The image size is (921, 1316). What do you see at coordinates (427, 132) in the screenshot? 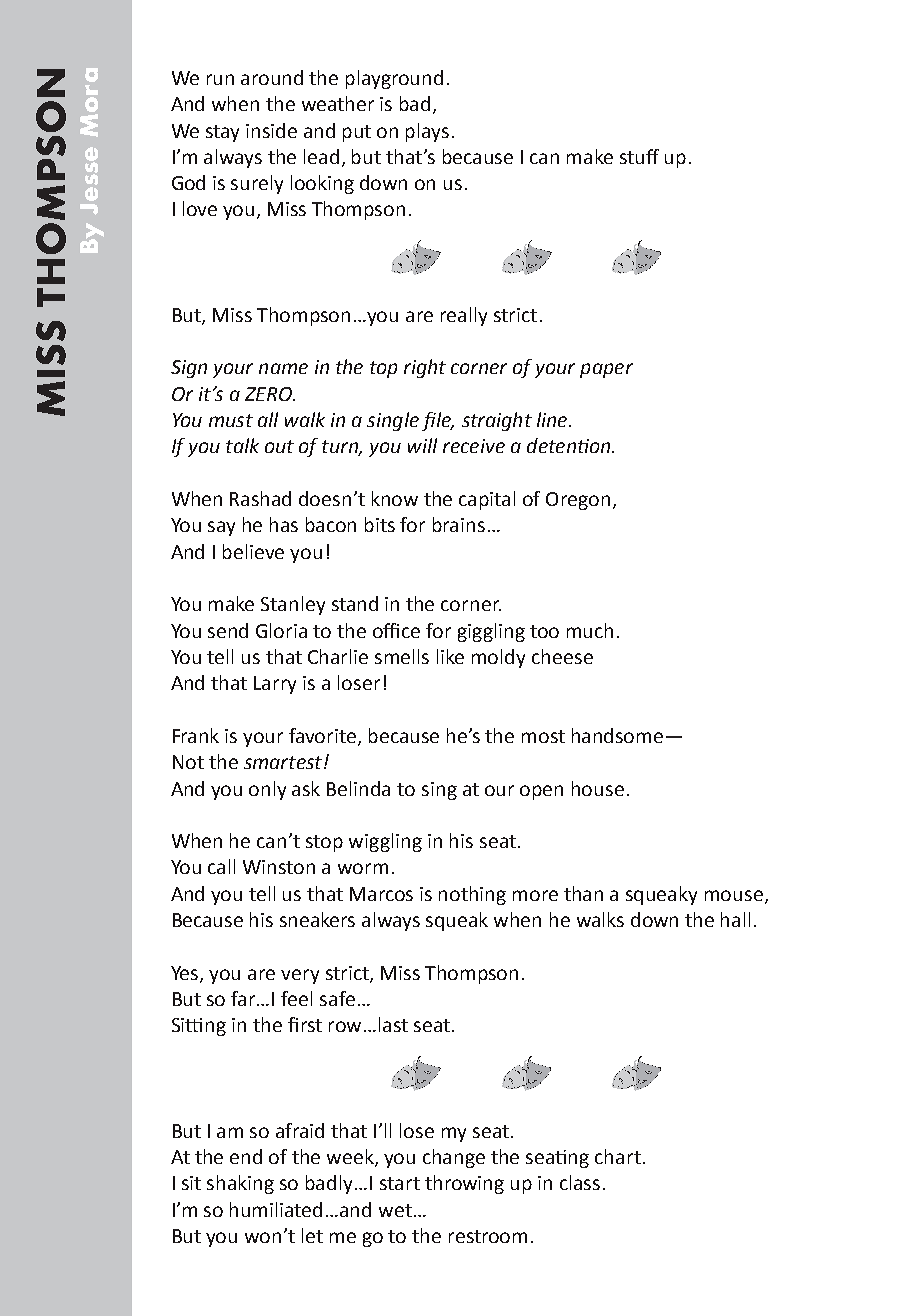
I see `plays` at bounding box center [427, 132].
